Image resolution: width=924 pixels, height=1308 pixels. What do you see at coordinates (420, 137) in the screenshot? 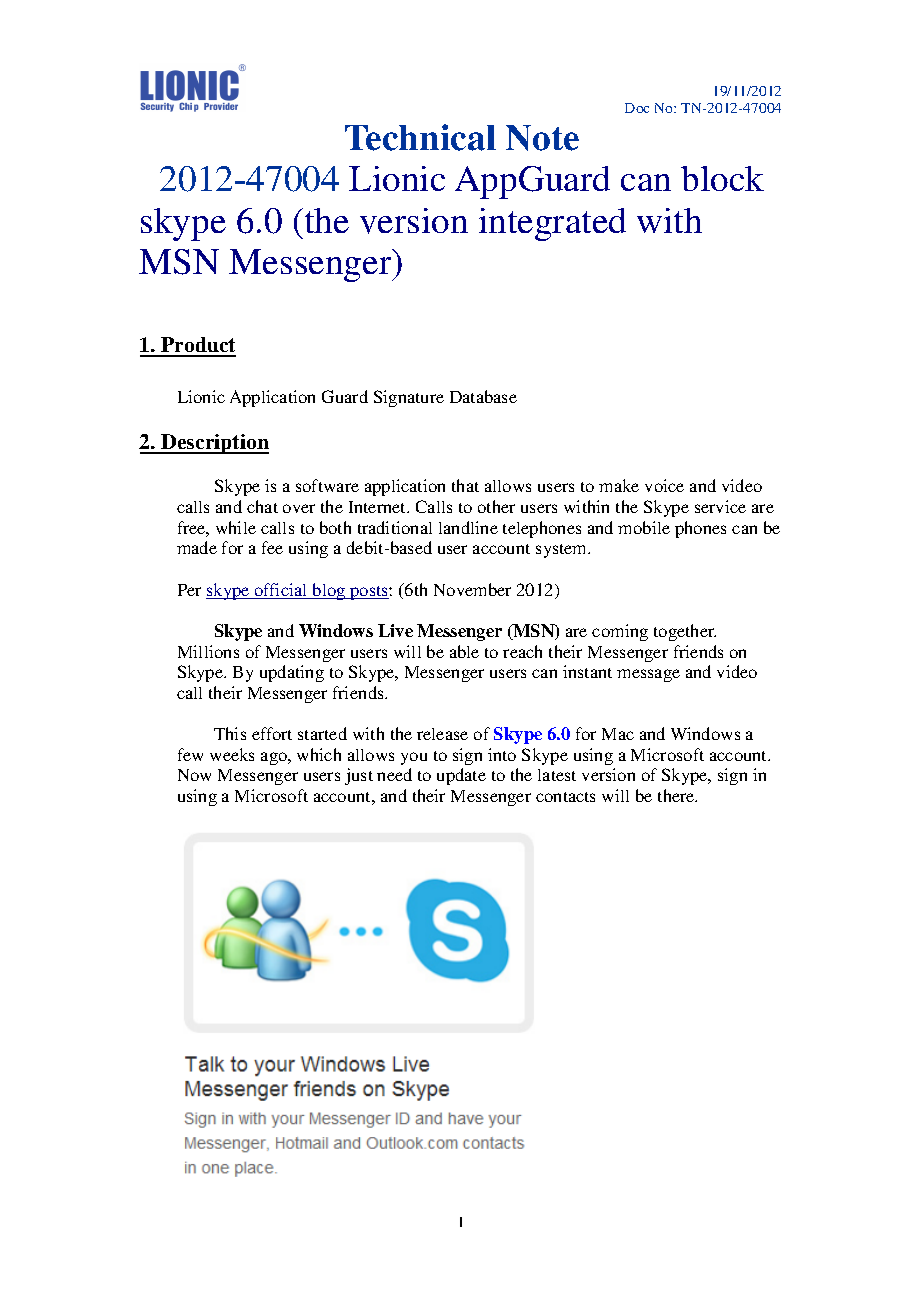
I see `Technical` at bounding box center [420, 137].
